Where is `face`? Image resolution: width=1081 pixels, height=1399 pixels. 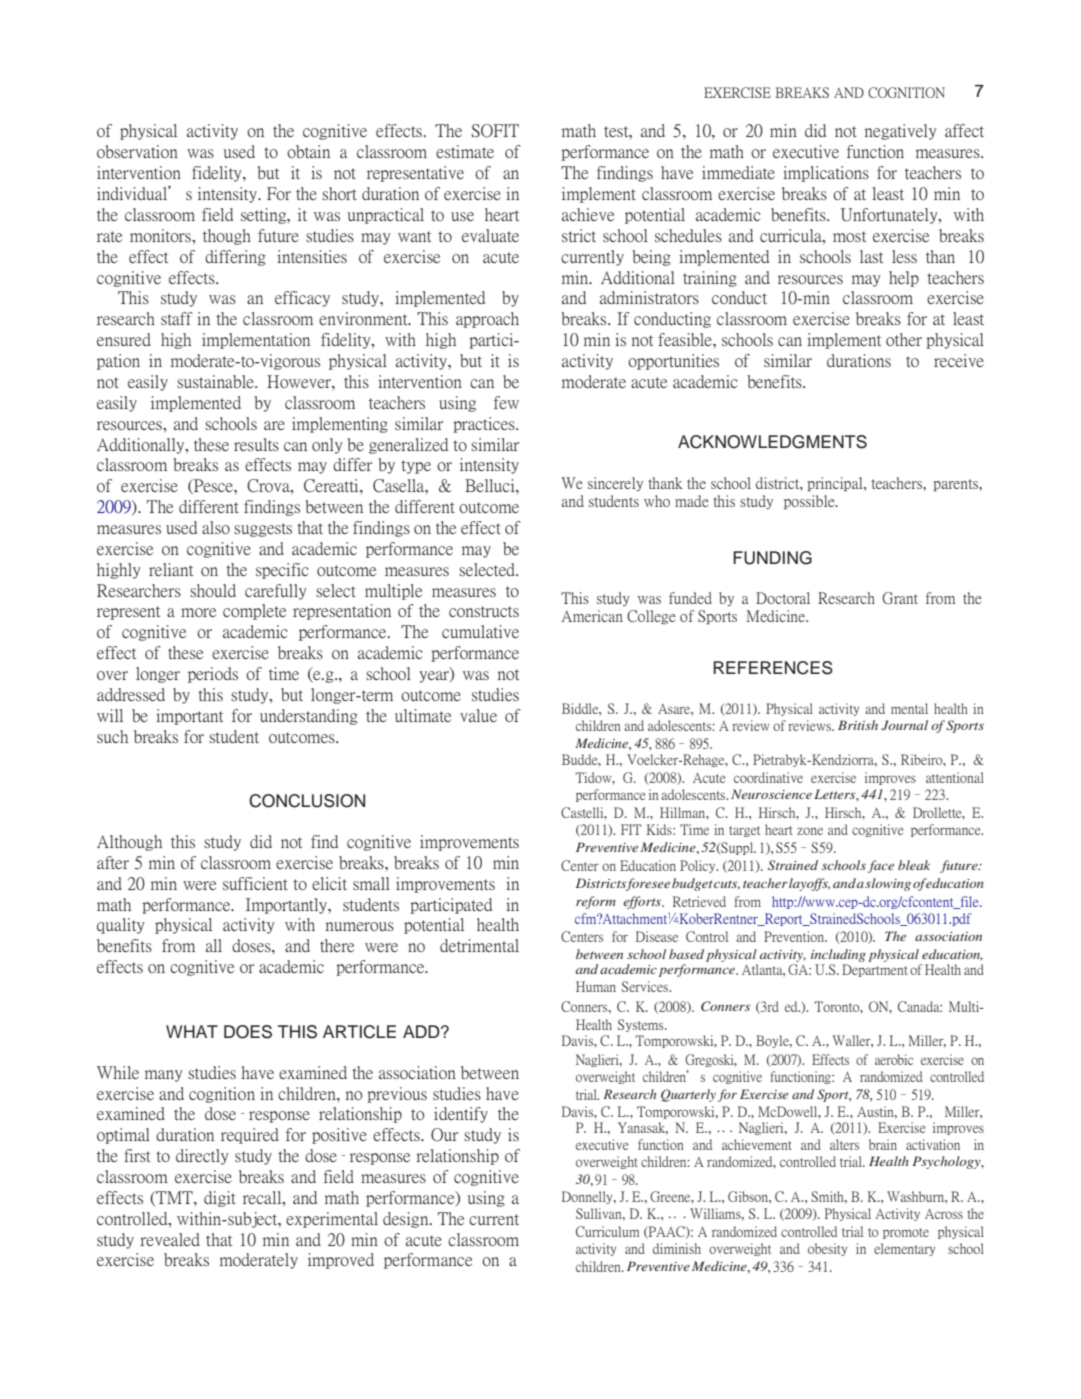
face is located at coordinates (881, 866).
